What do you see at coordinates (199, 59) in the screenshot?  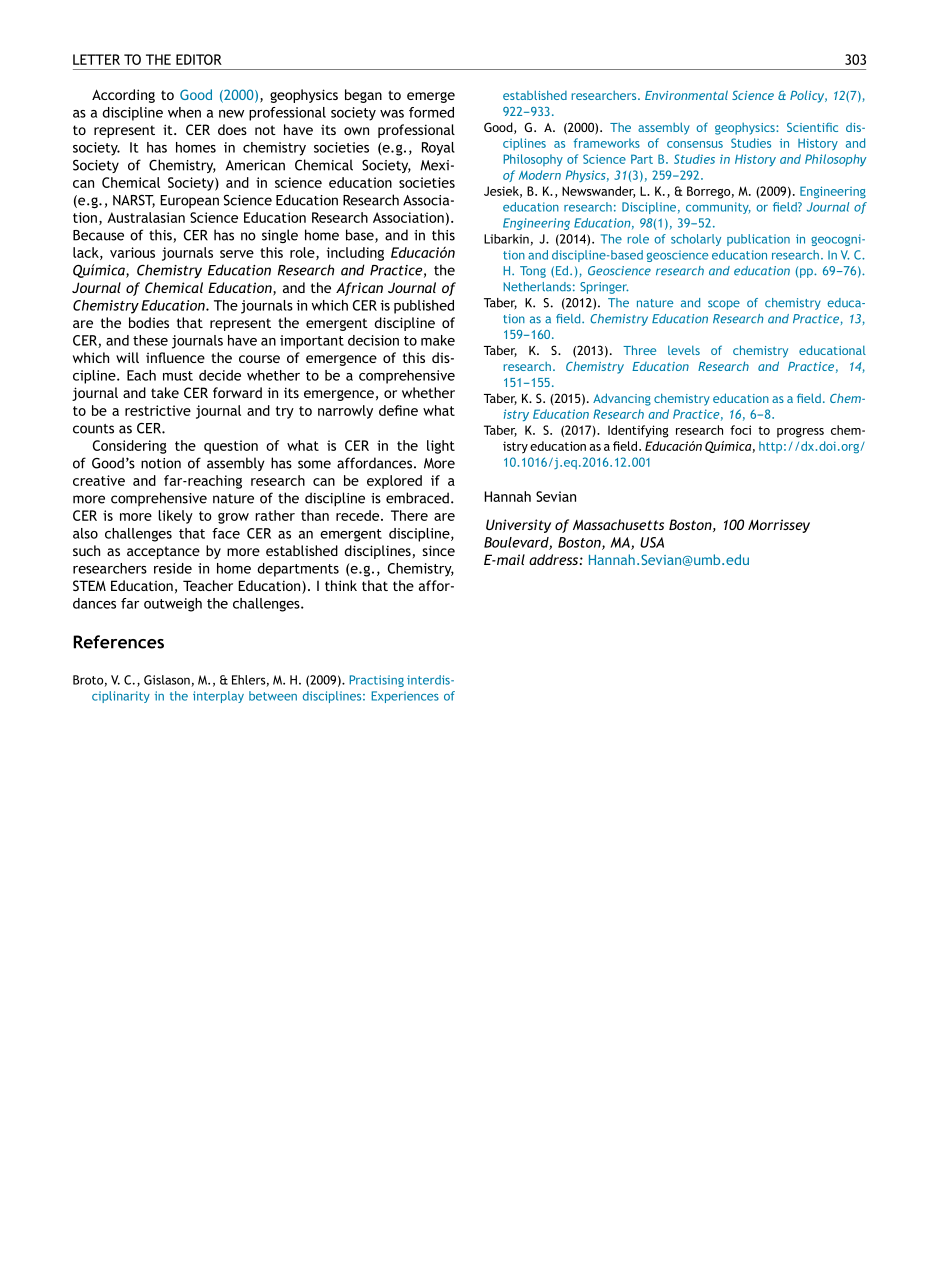 I see `EDITOR` at bounding box center [199, 59].
